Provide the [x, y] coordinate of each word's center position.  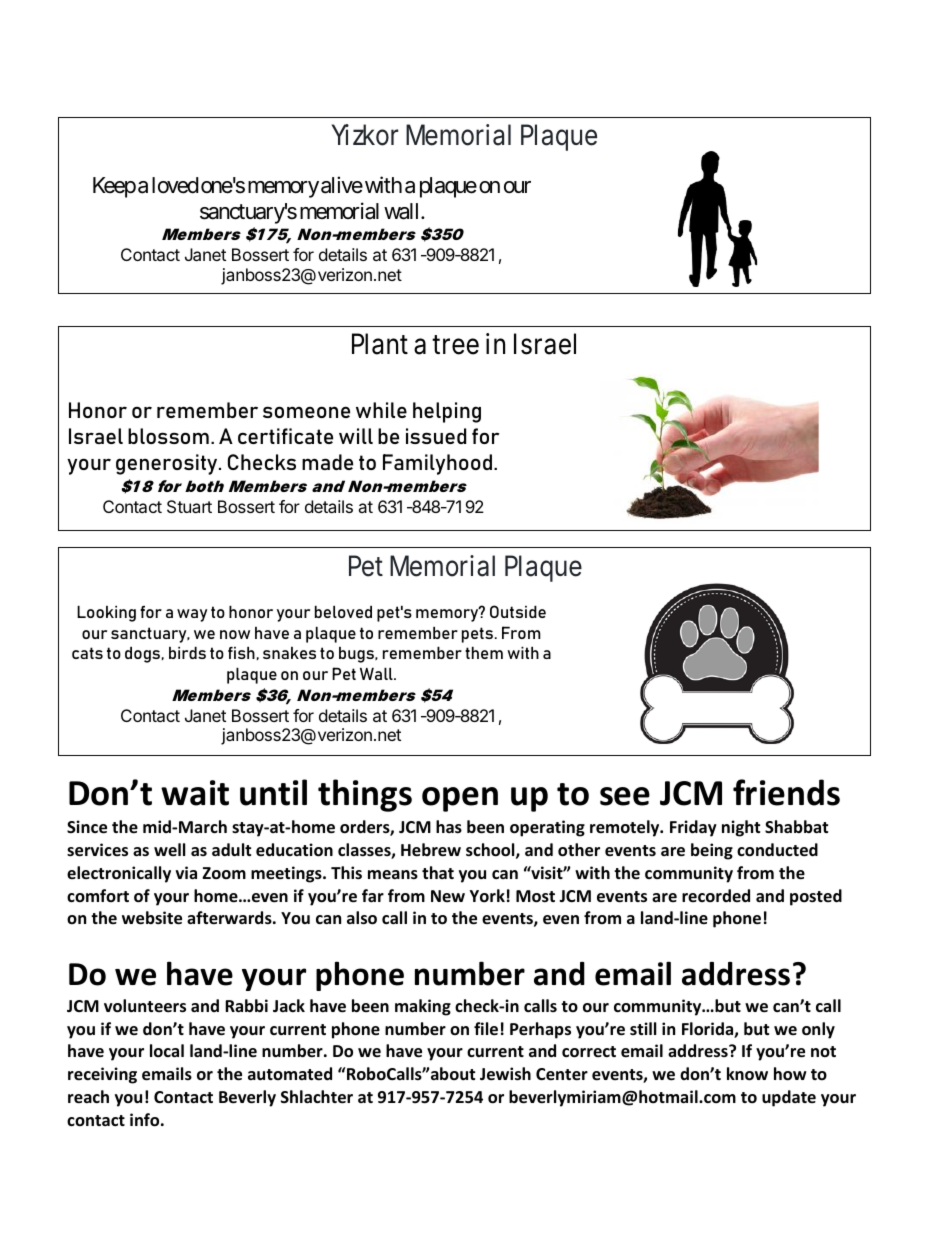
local [167, 1051]
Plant [380, 344]
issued [436, 436]
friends [786, 792]
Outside [518, 611]
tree [455, 345]
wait [195, 793]
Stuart [189, 506]
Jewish [505, 1074]
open [460, 799]
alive [342, 185]
